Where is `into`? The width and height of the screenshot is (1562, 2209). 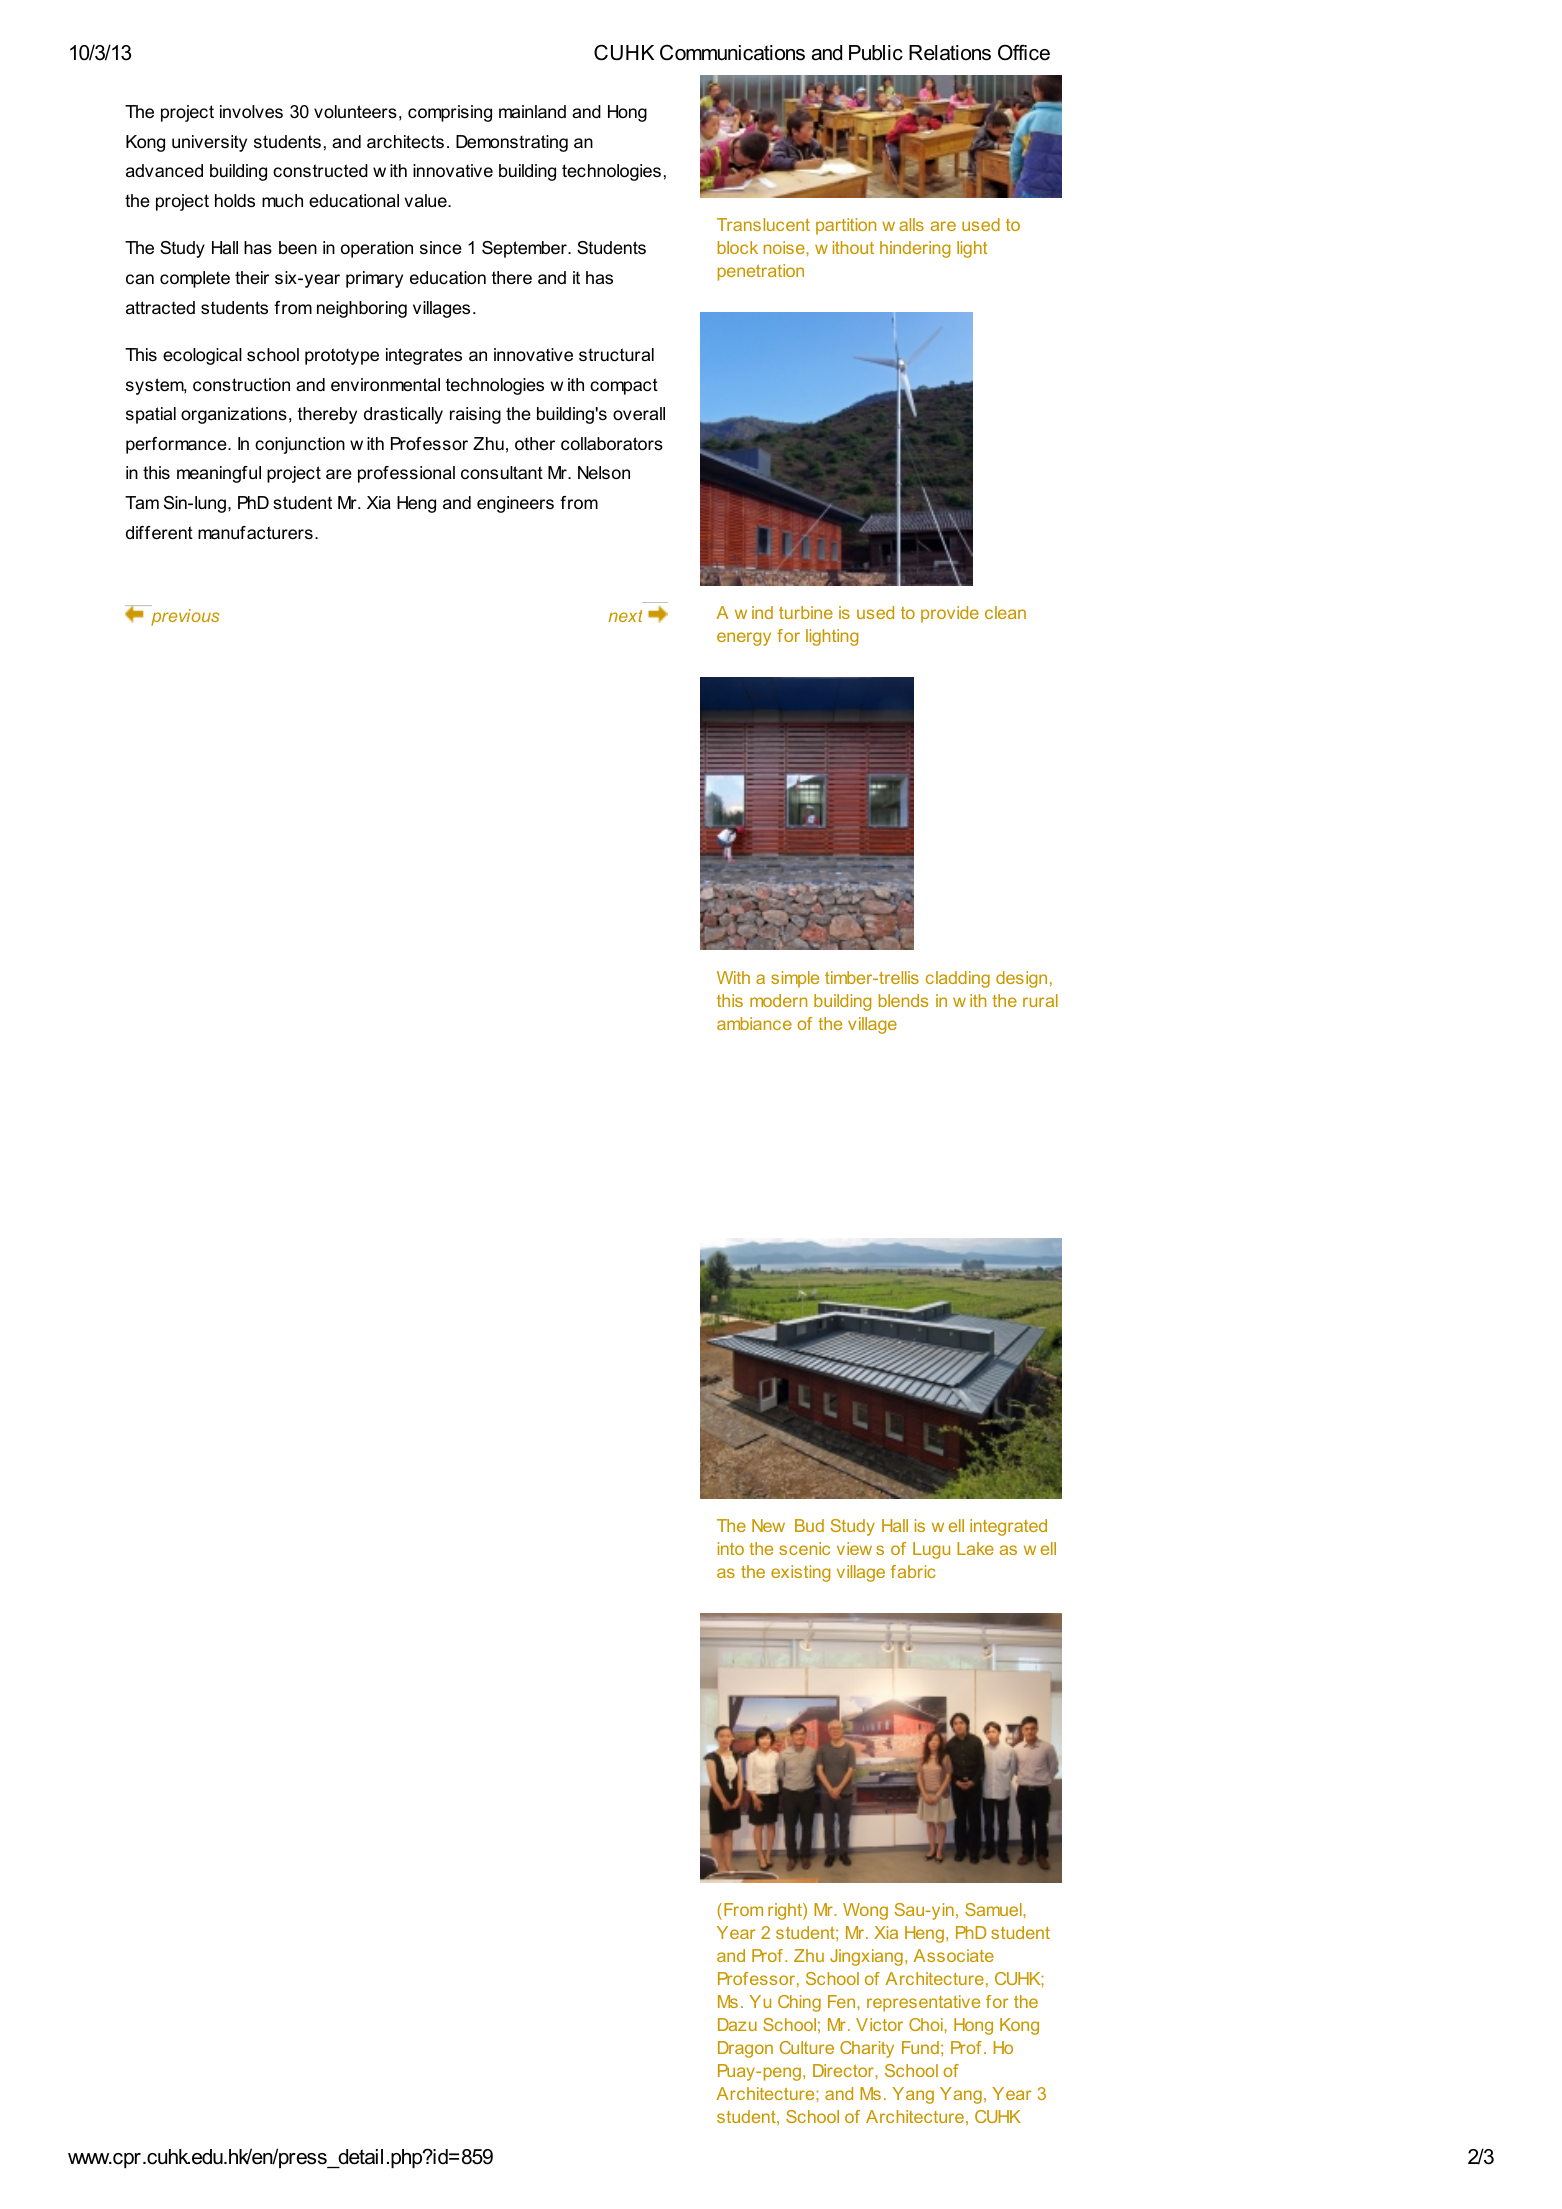
into is located at coordinates (731, 1548).
